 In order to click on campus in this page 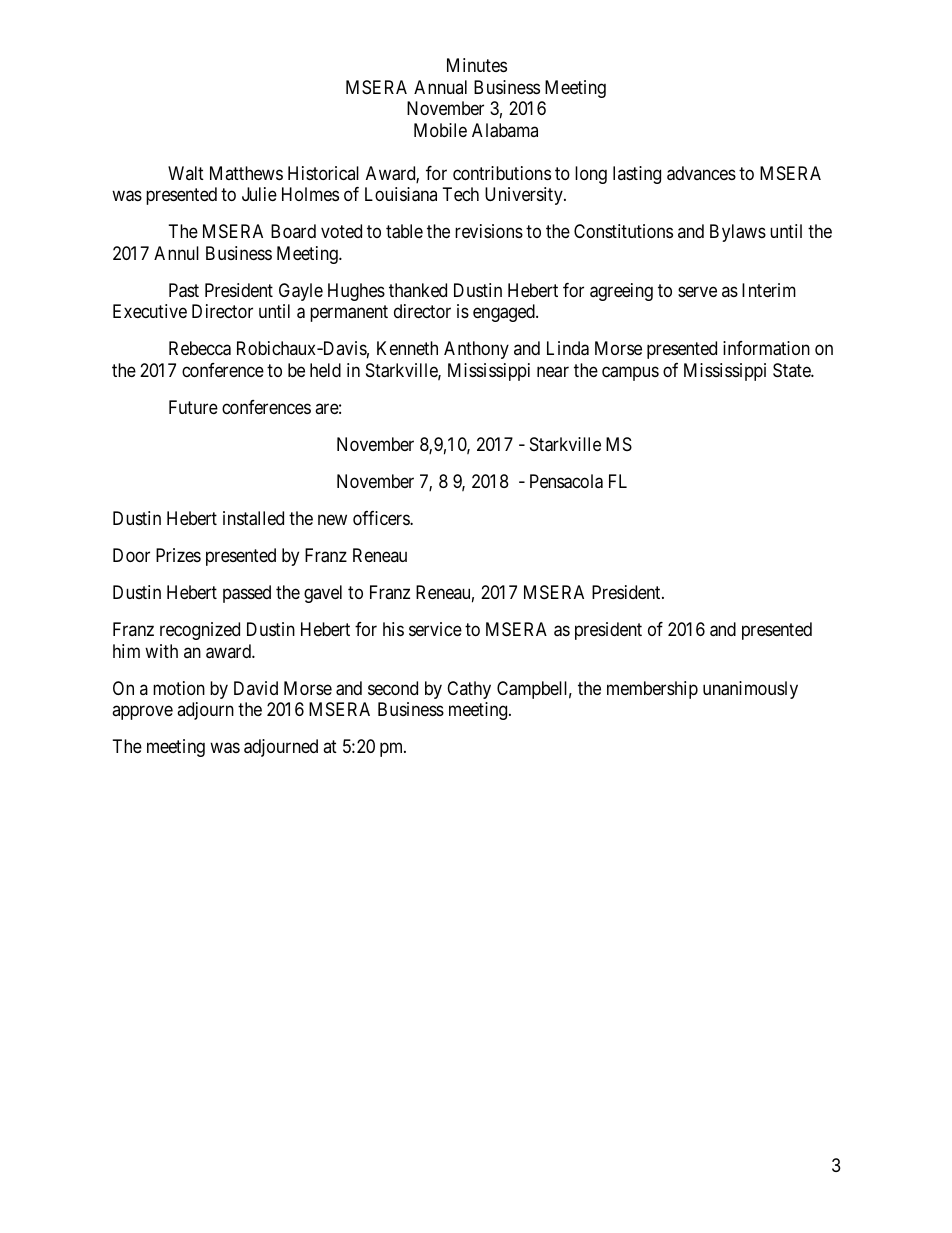, I will do `click(630, 373)`.
